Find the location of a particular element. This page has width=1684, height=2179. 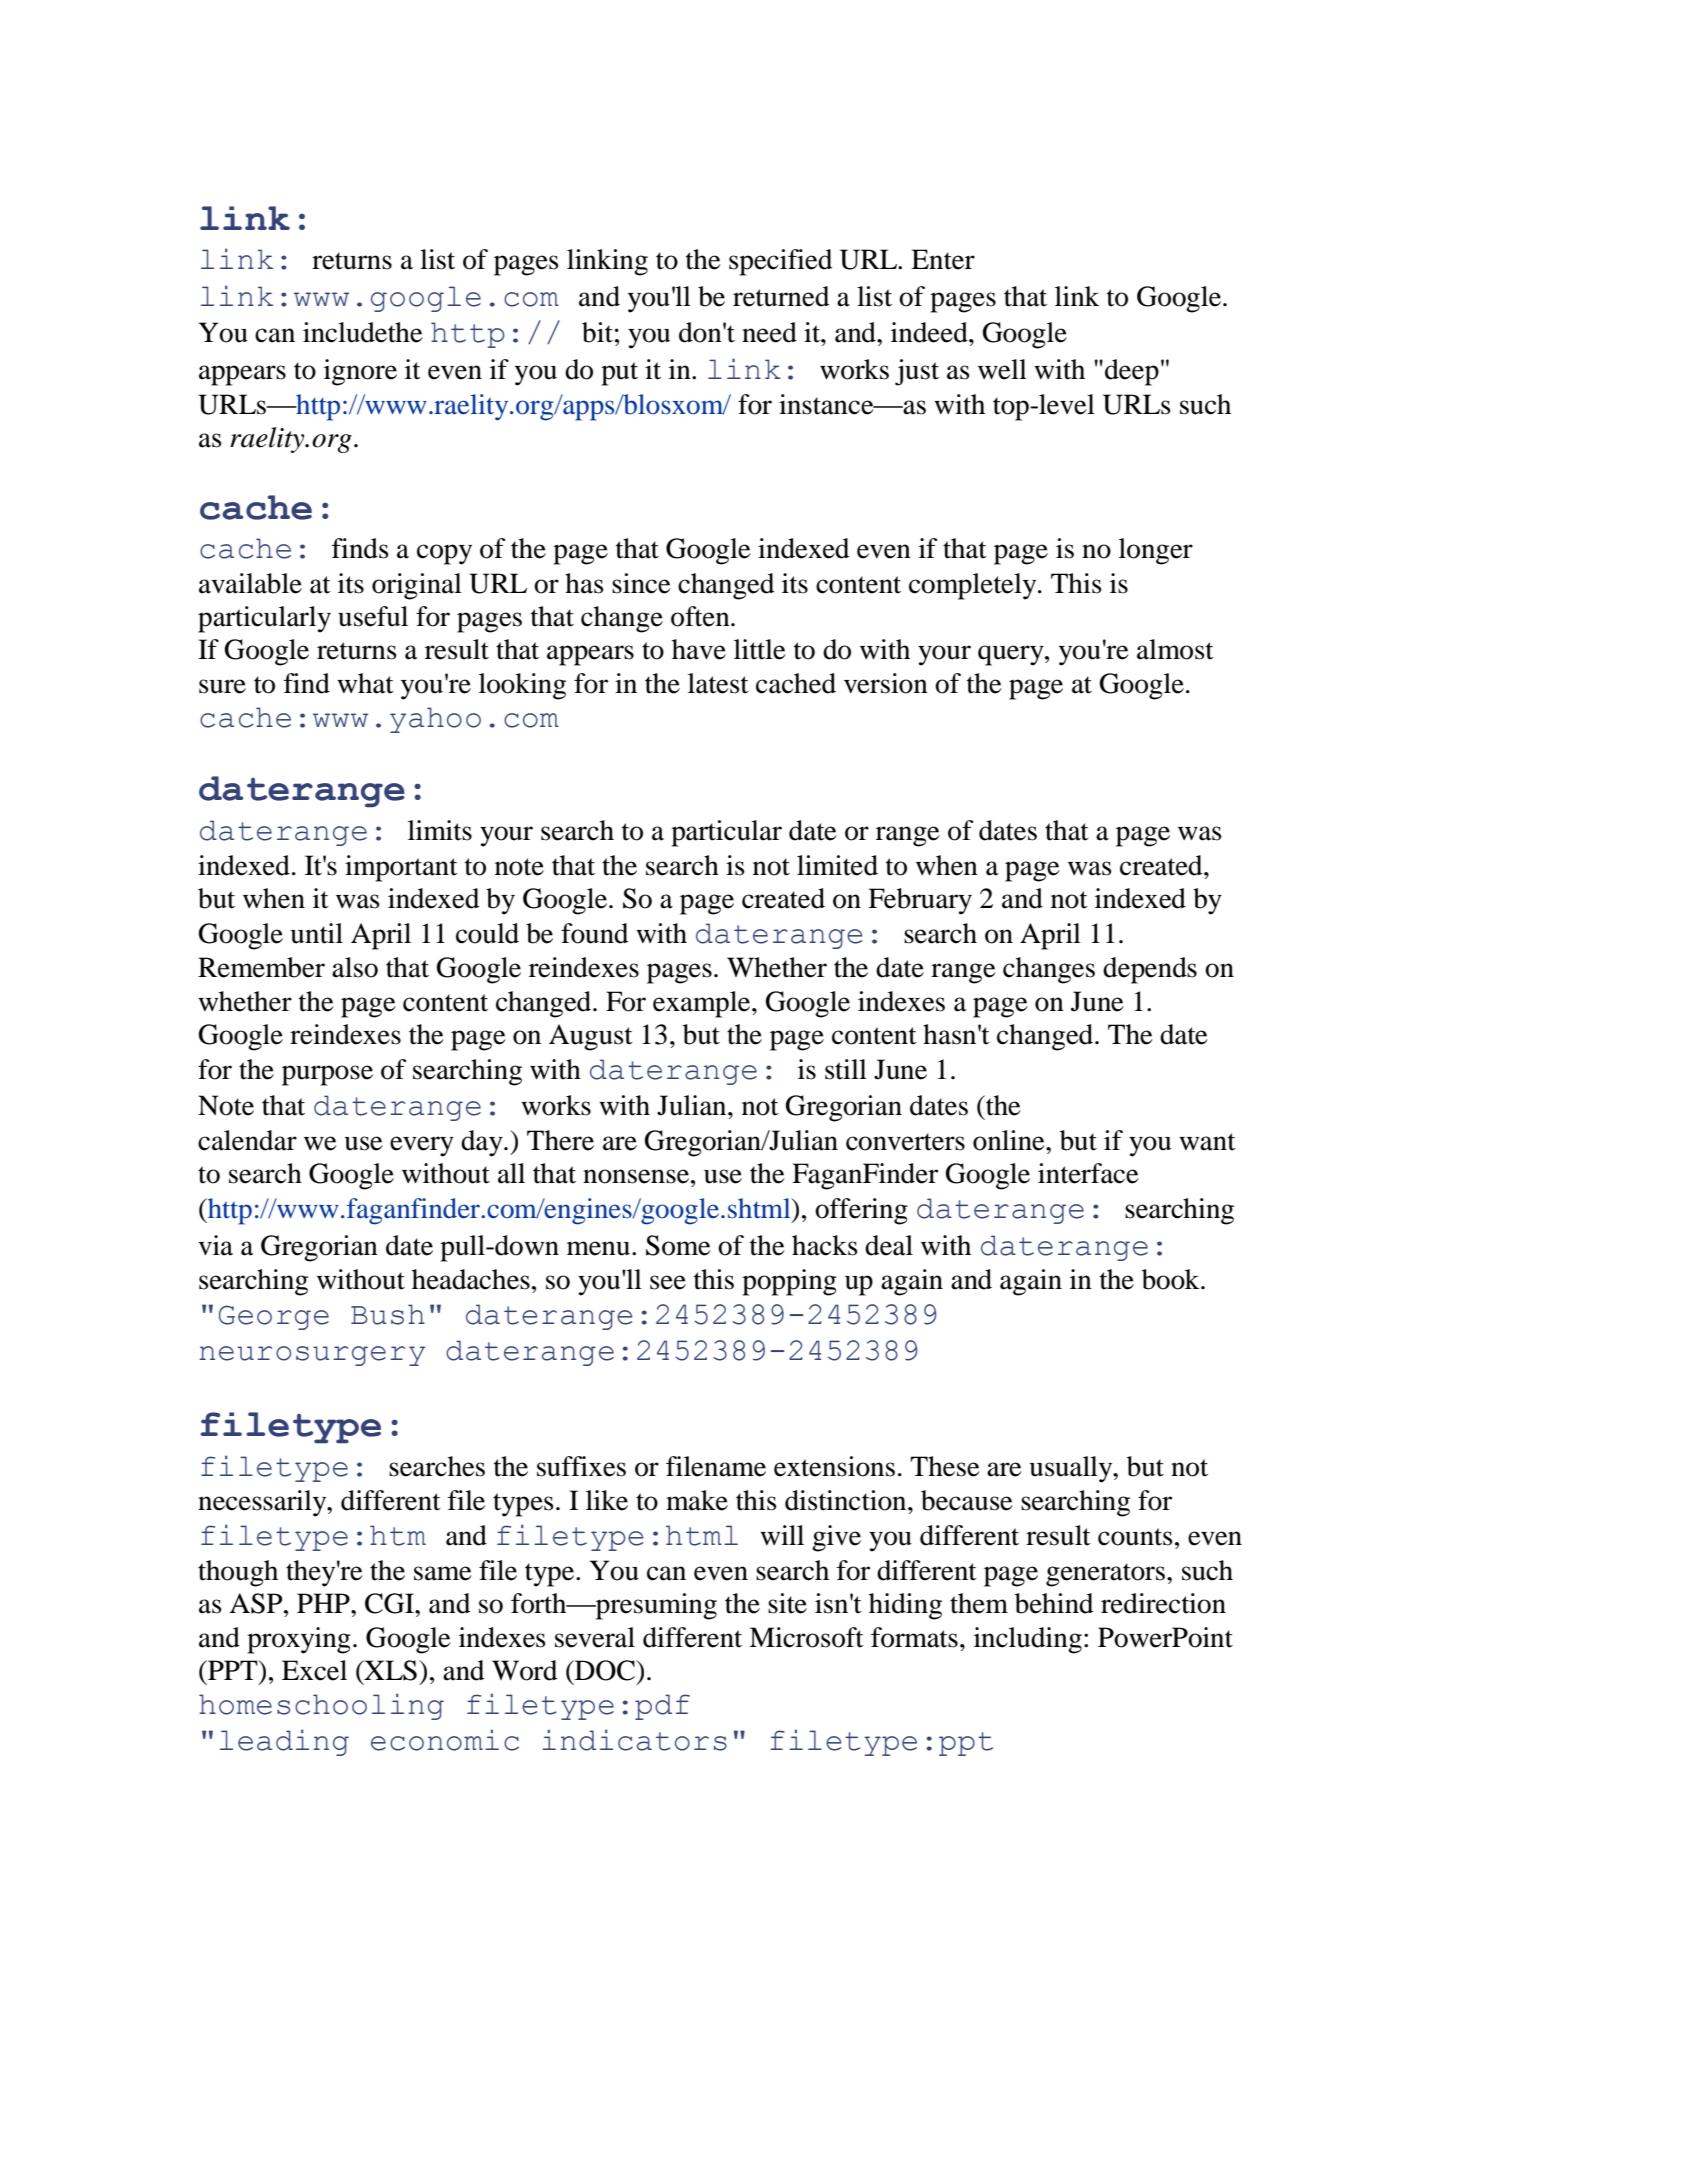

example is located at coordinates (703, 1004).
